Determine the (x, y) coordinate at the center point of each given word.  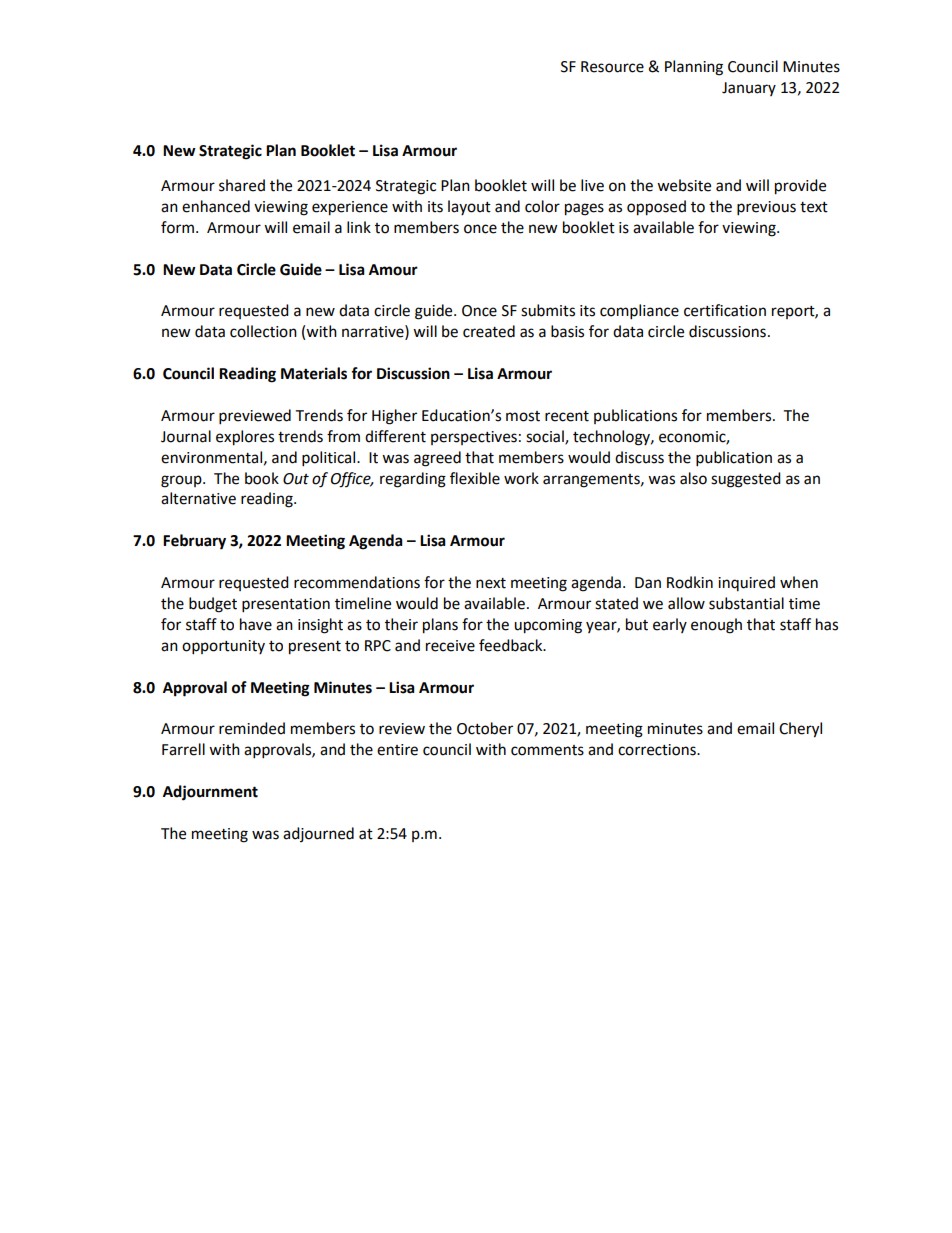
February (194, 542)
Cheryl (800, 730)
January (749, 89)
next (491, 583)
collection (263, 331)
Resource (612, 67)
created (489, 331)
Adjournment (210, 793)
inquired (746, 583)
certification (725, 310)
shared (242, 185)
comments (547, 750)
